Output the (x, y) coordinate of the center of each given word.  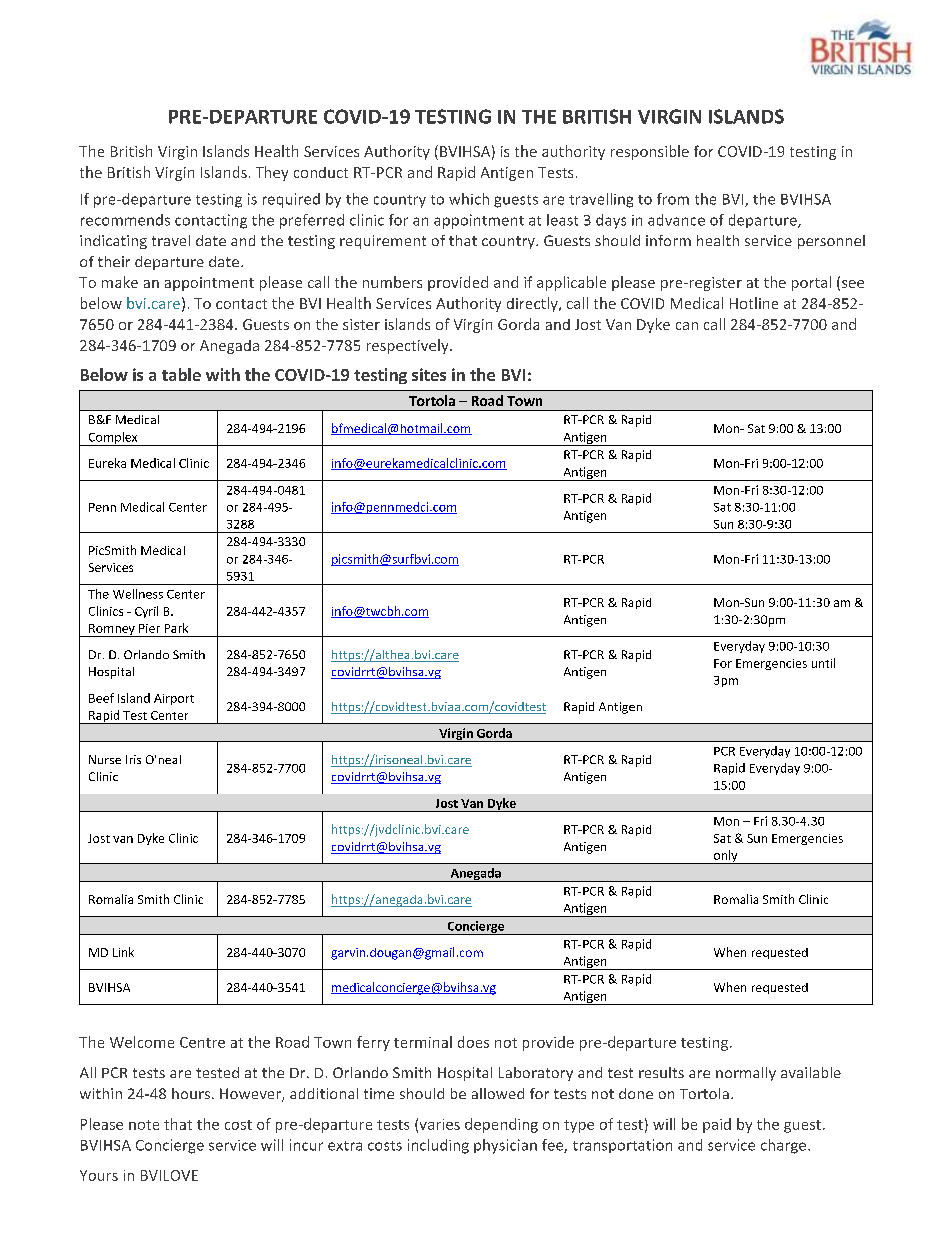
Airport (174, 699)
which (469, 199)
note (144, 1125)
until (823, 663)
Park (176, 628)
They (272, 173)
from (673, 199)
